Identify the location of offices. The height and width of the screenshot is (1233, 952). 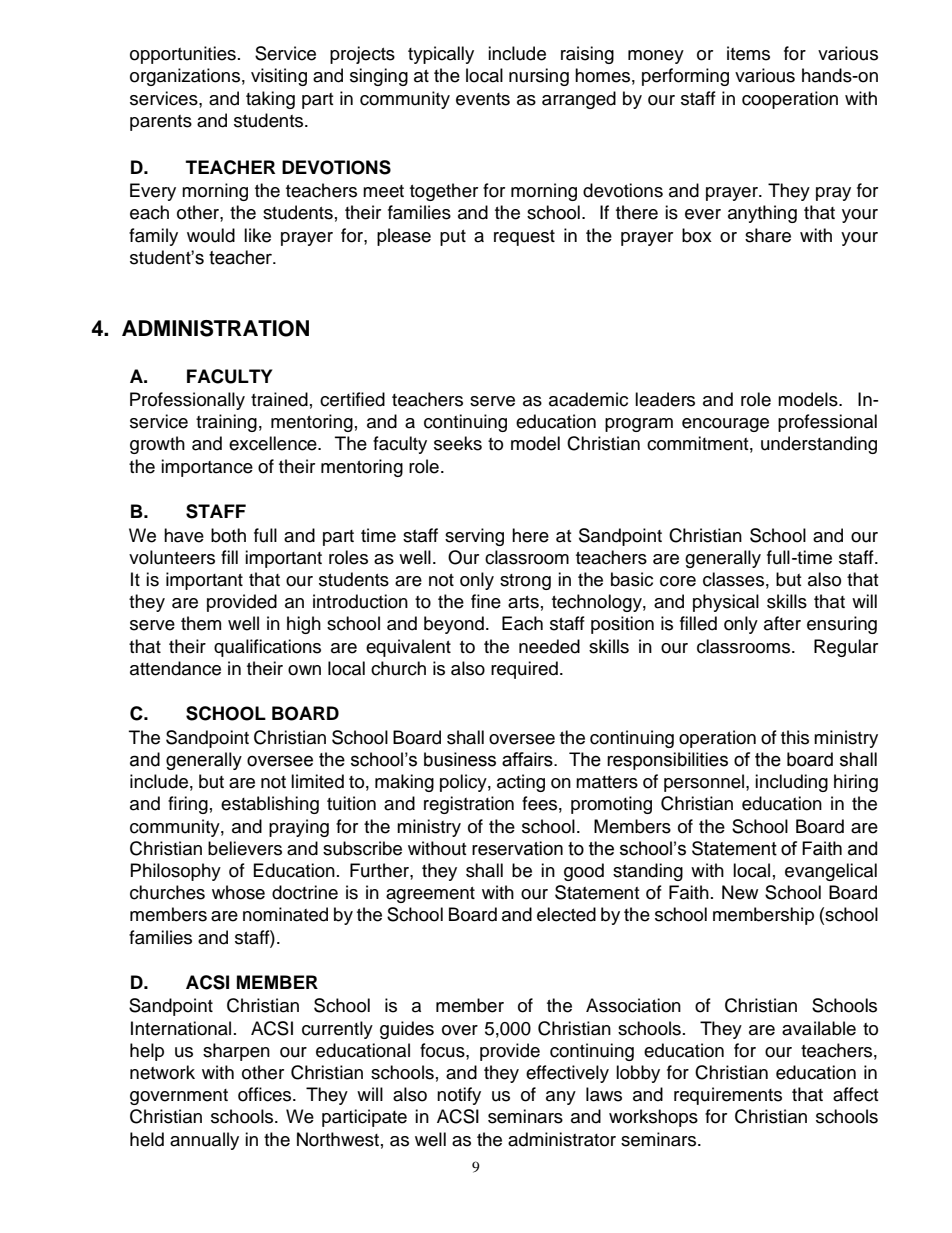
(266, 1094).
